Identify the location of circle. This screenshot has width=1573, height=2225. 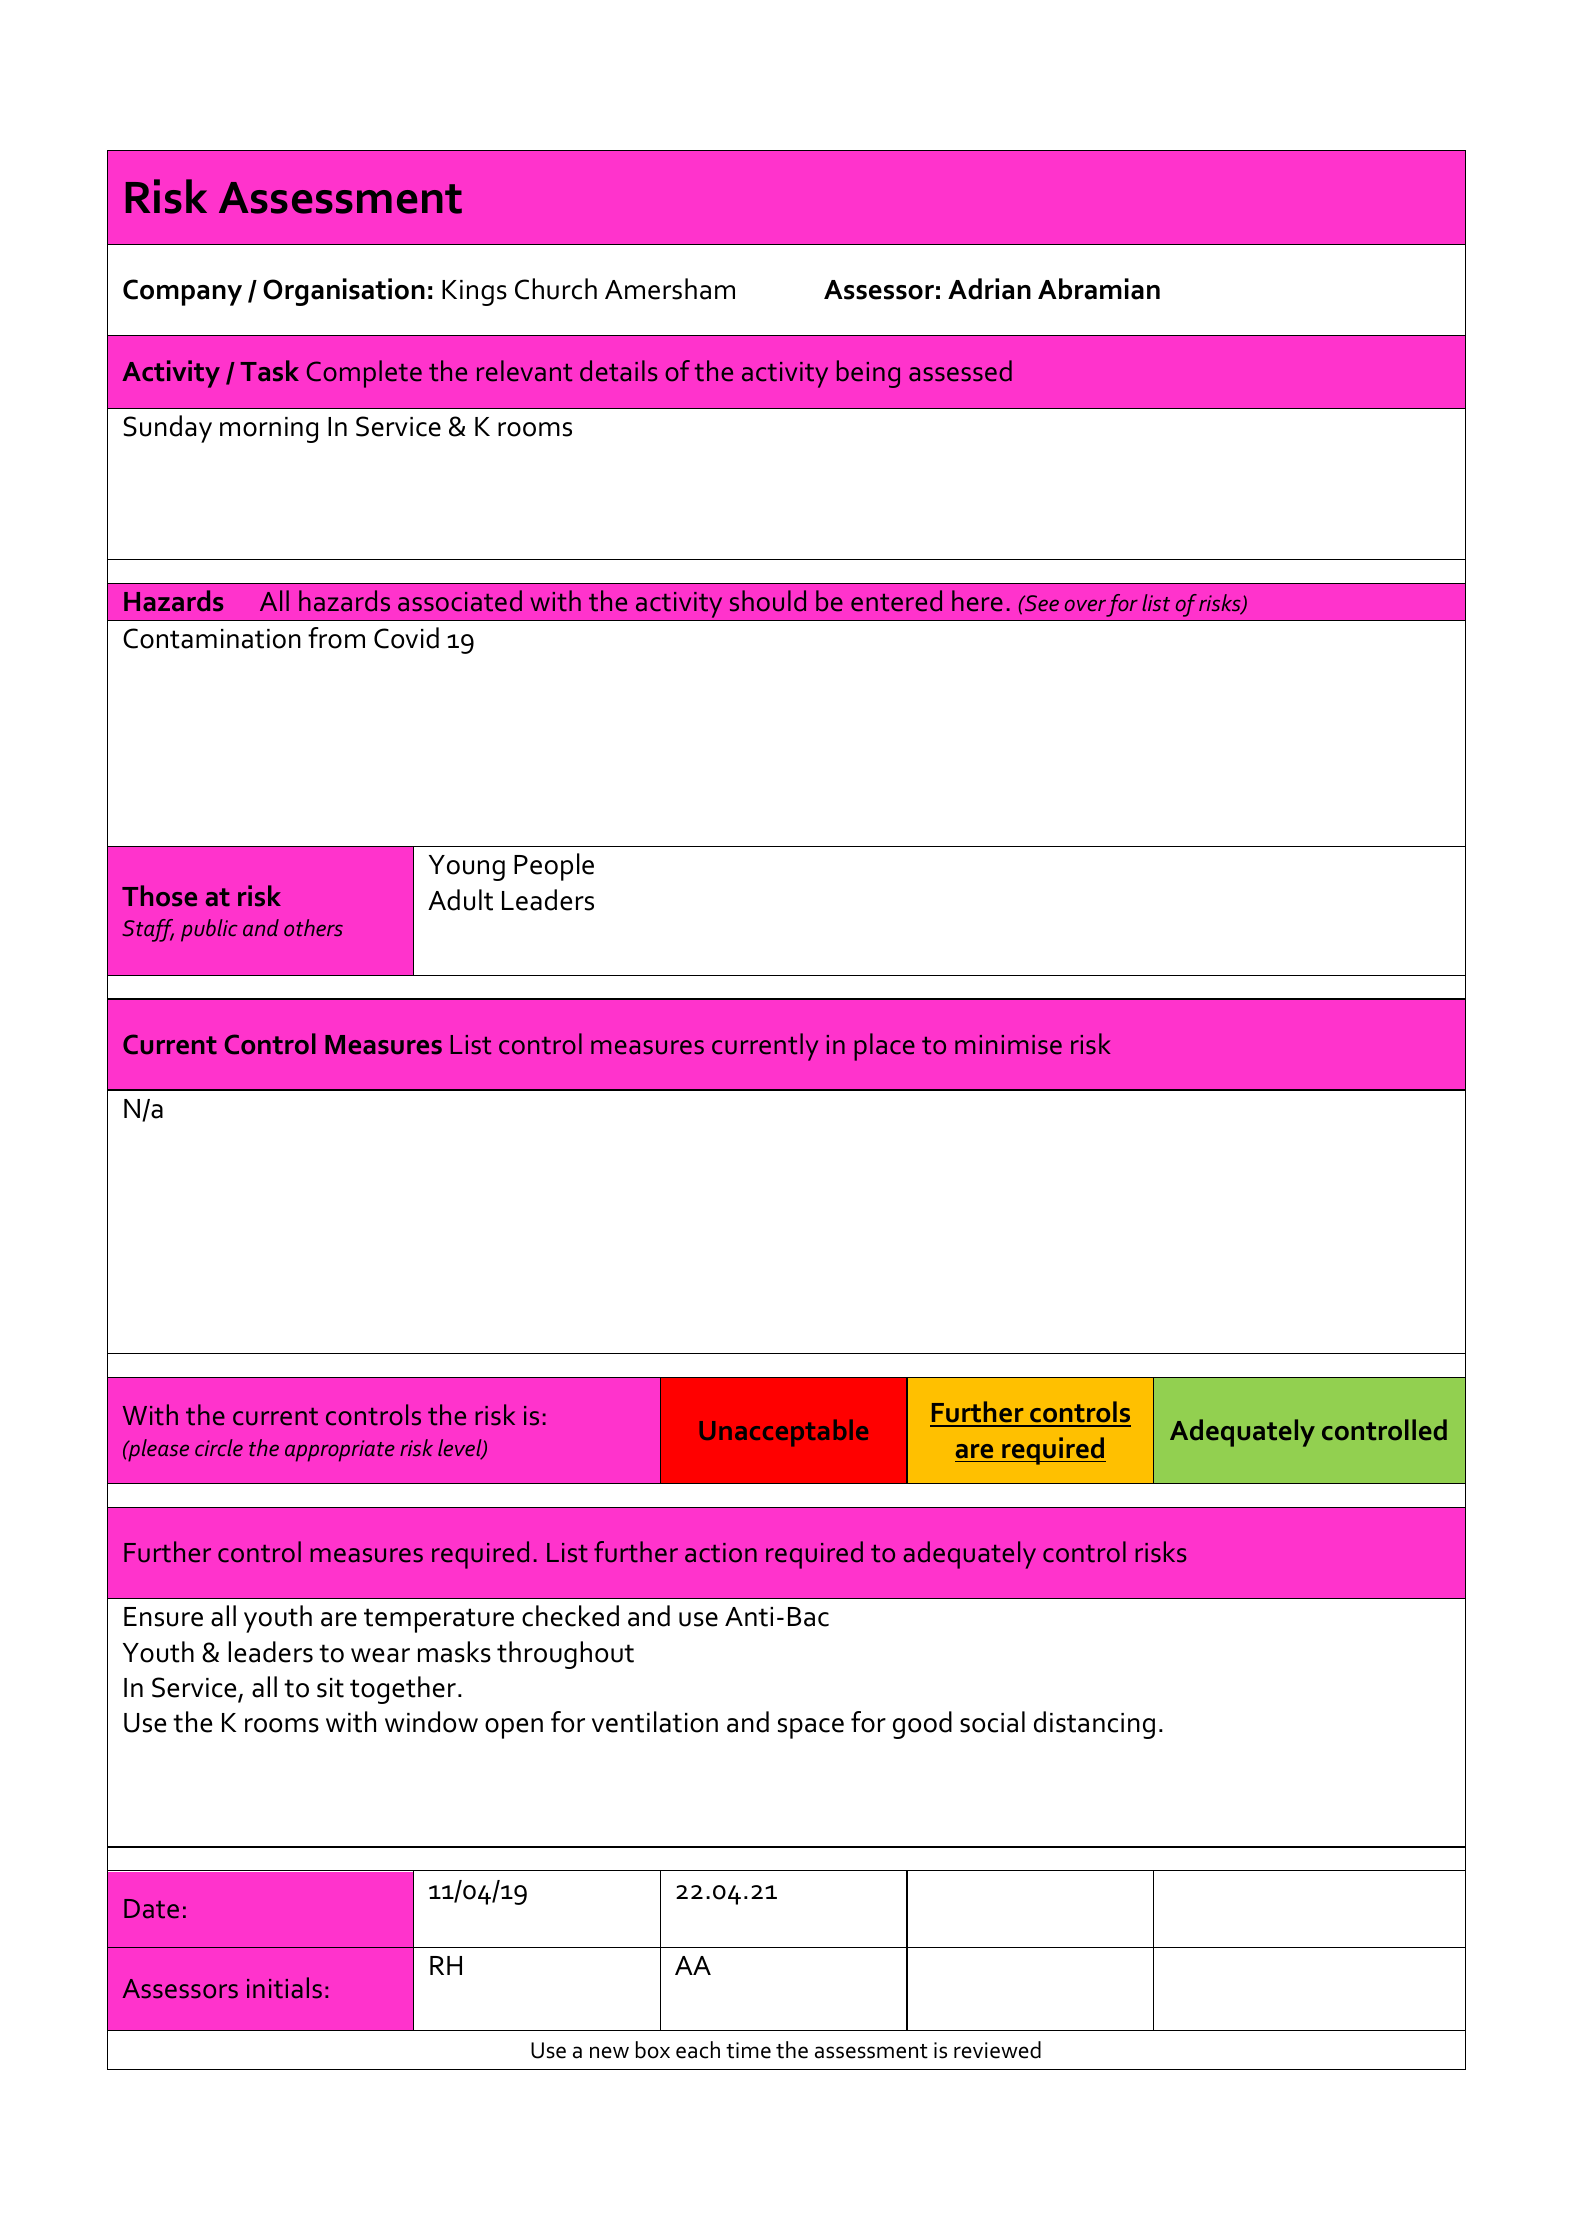
(219, 1447).
